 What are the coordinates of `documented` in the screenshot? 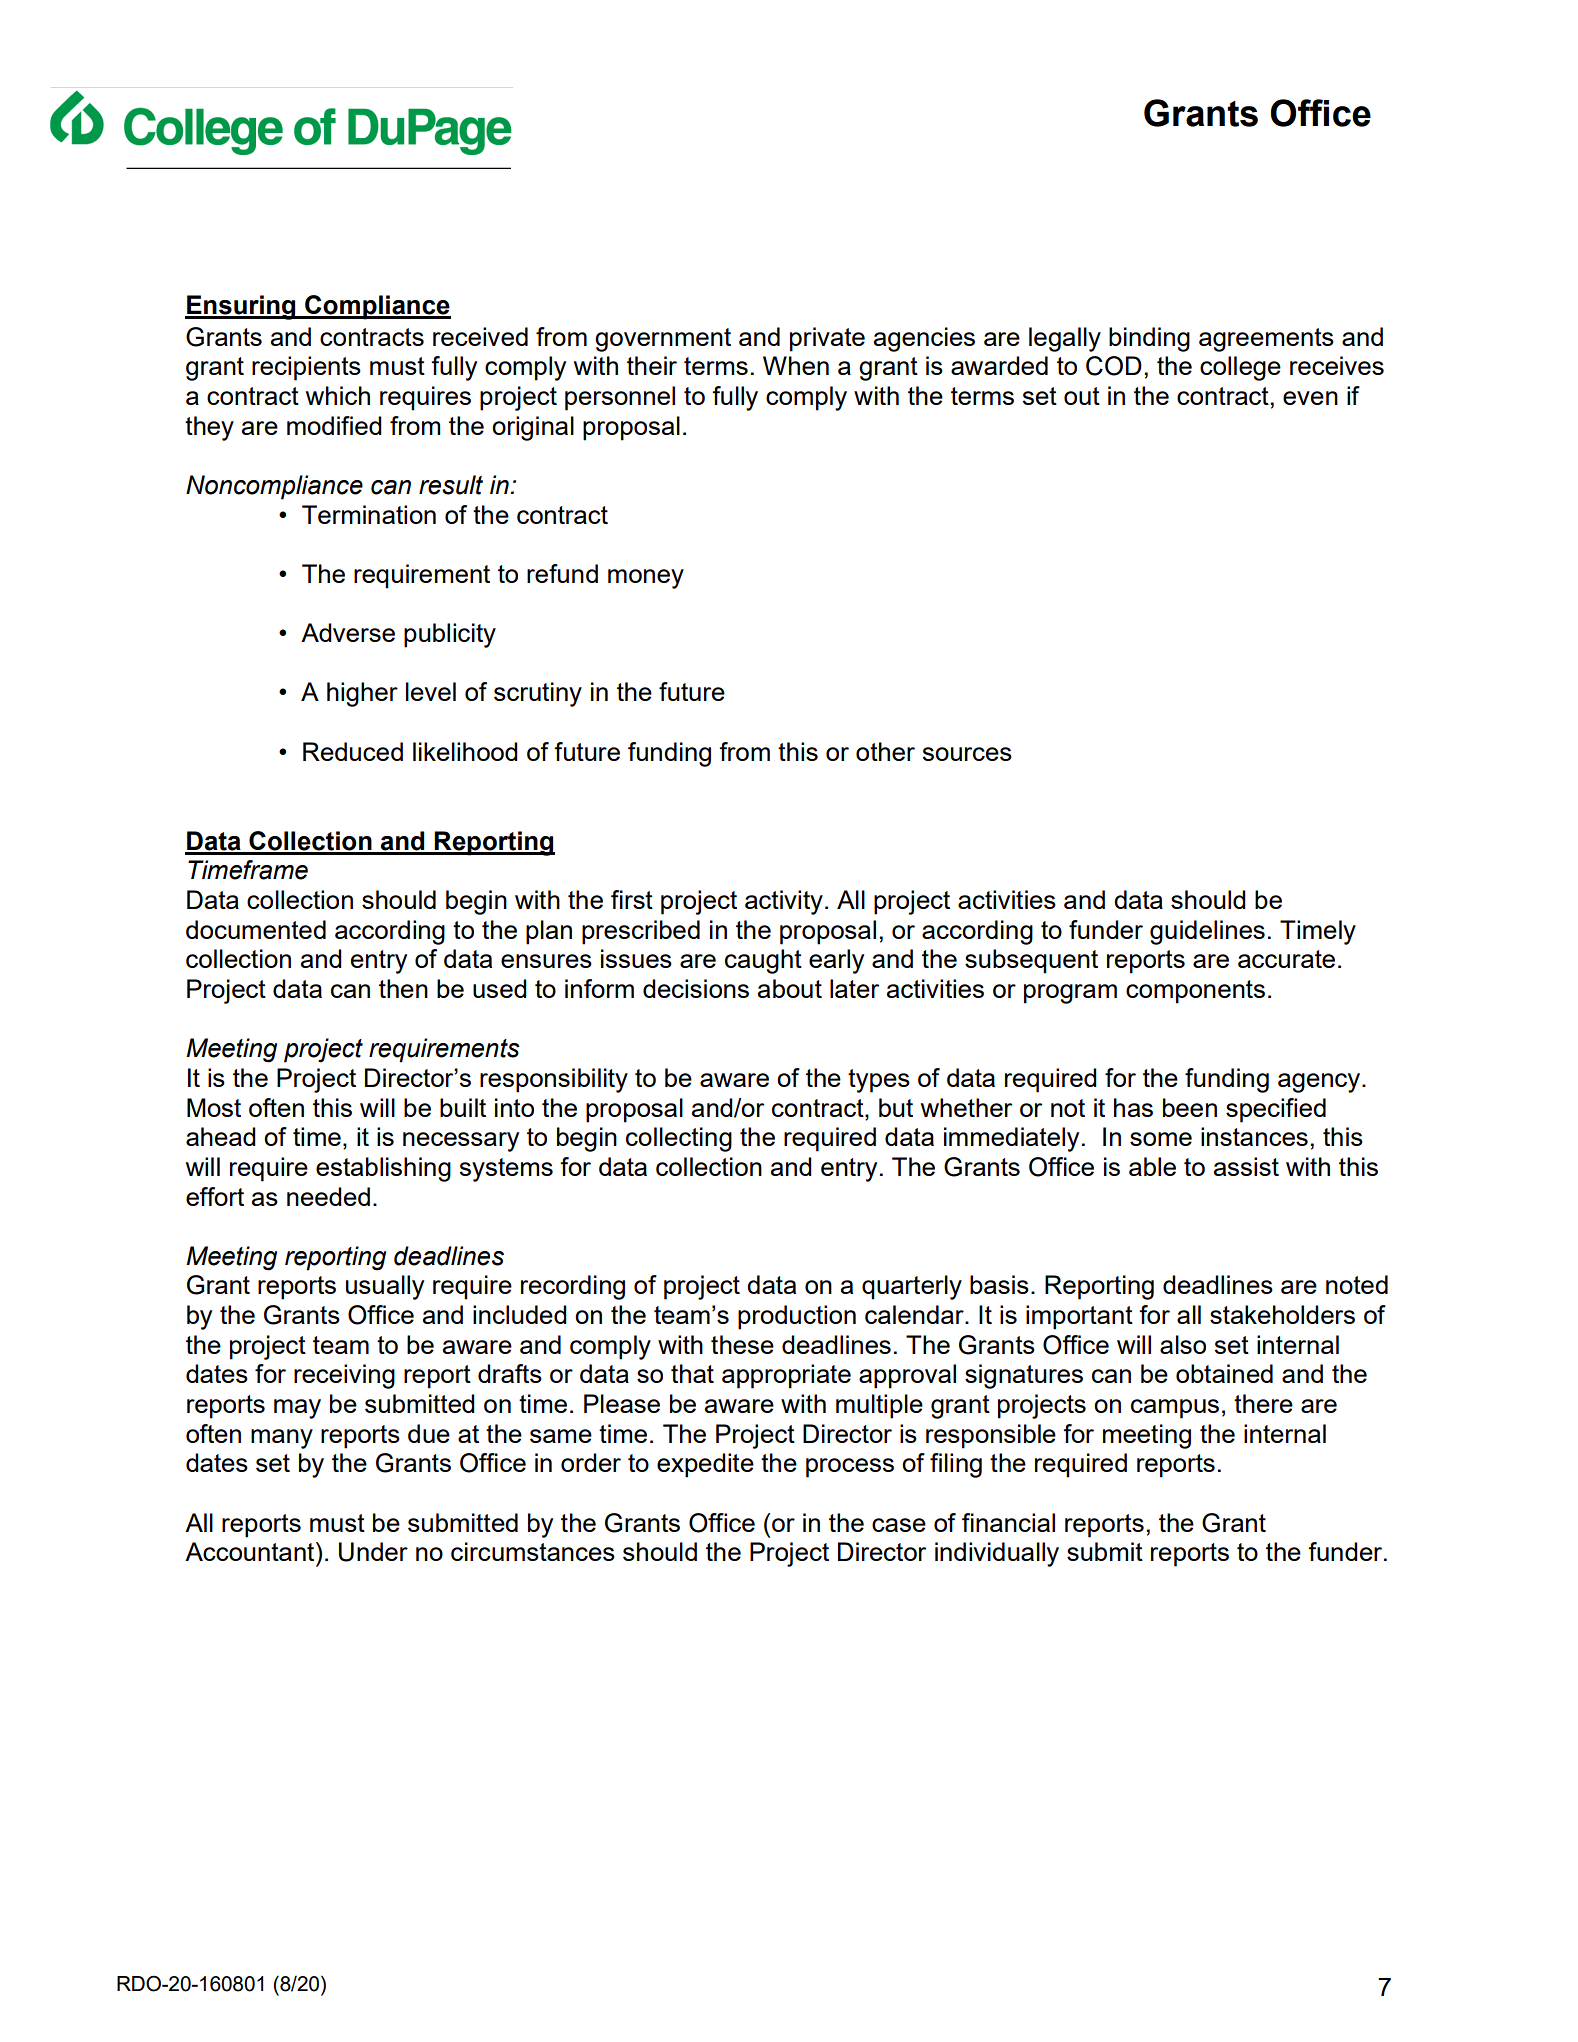 It's located at (256, 929).
